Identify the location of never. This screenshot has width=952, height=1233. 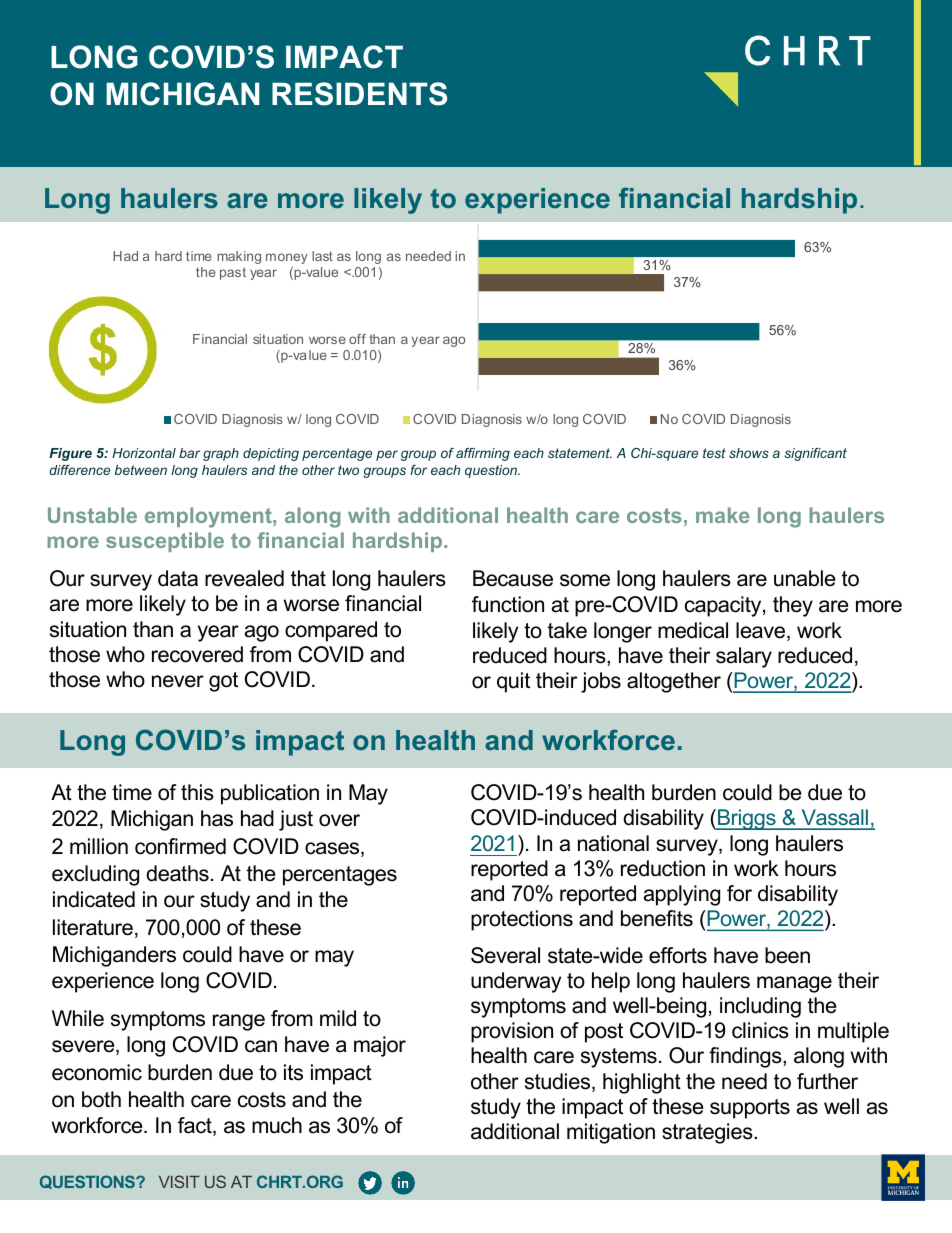
(178, 681).
